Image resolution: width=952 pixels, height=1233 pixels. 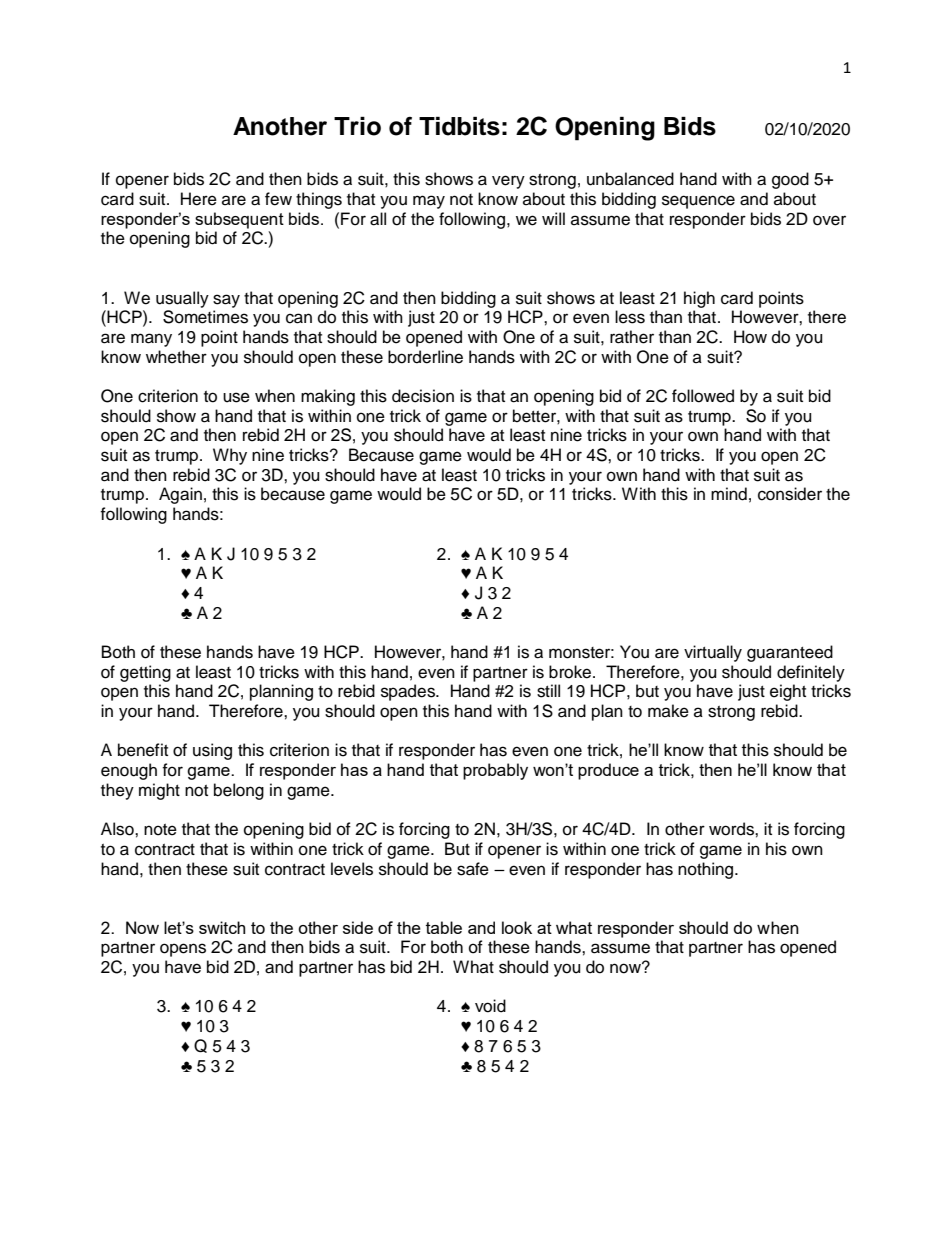 I want to click on Tidbits, so click(x=459, y=126).
